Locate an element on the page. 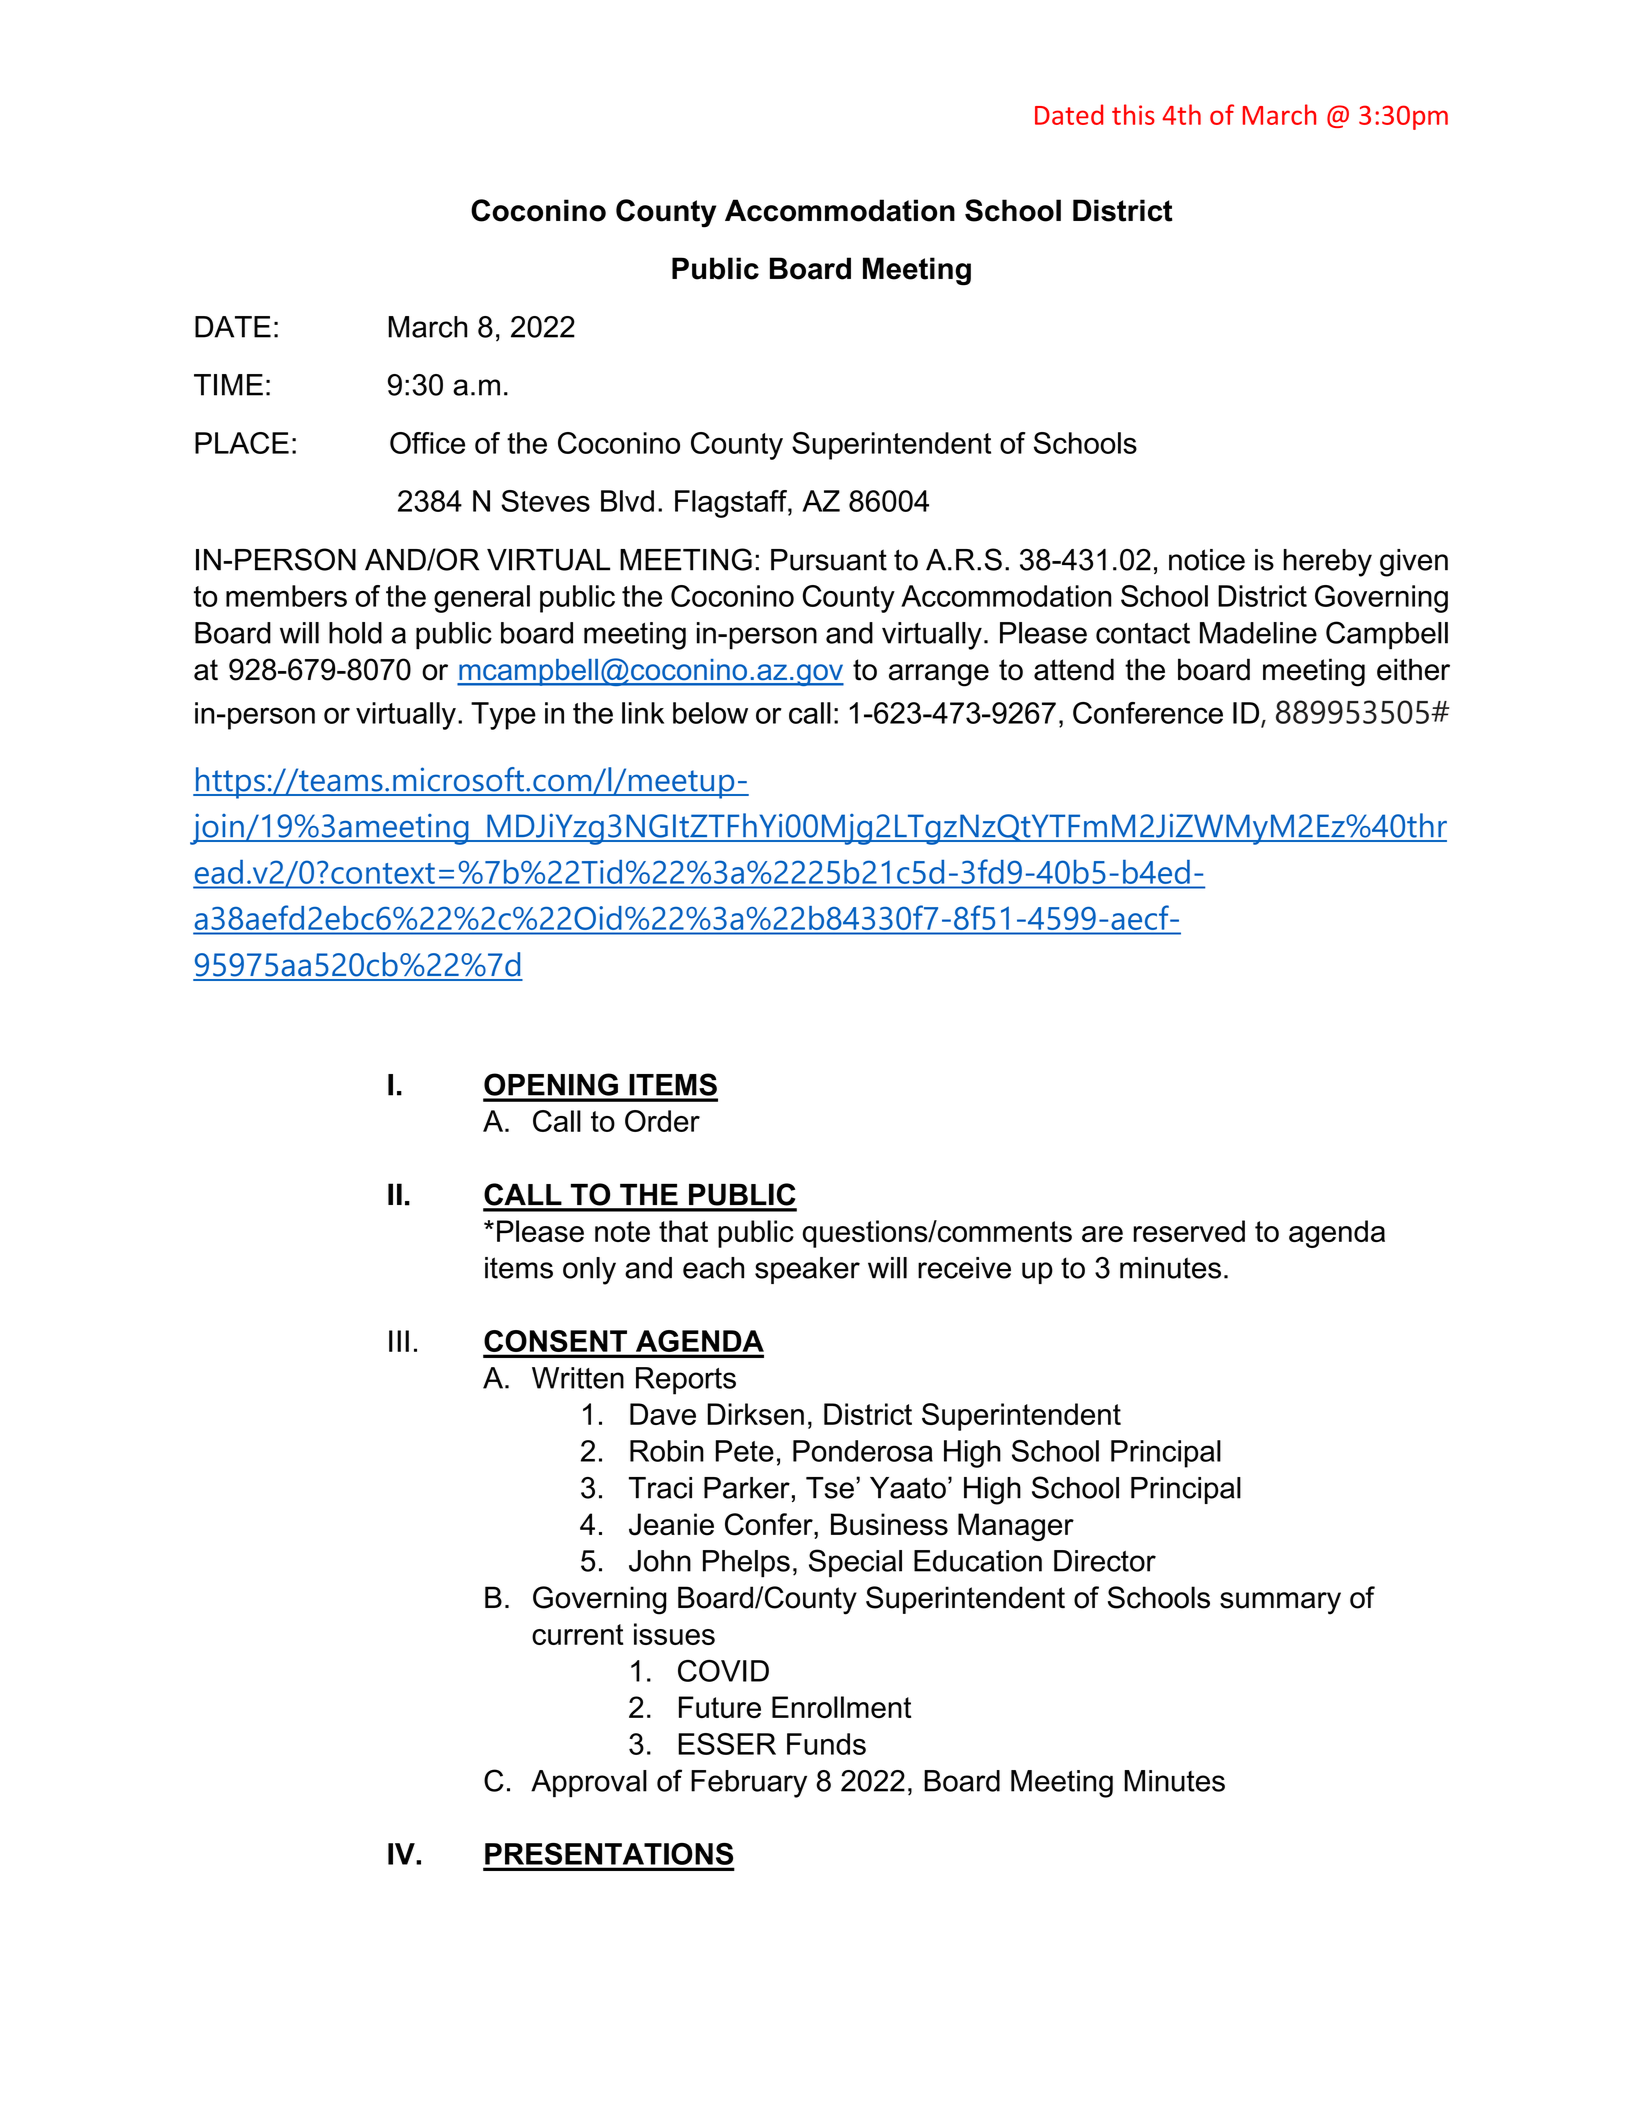 The height and width of the page is (2126, 1643). Type is located at coordinates (503, 716).
